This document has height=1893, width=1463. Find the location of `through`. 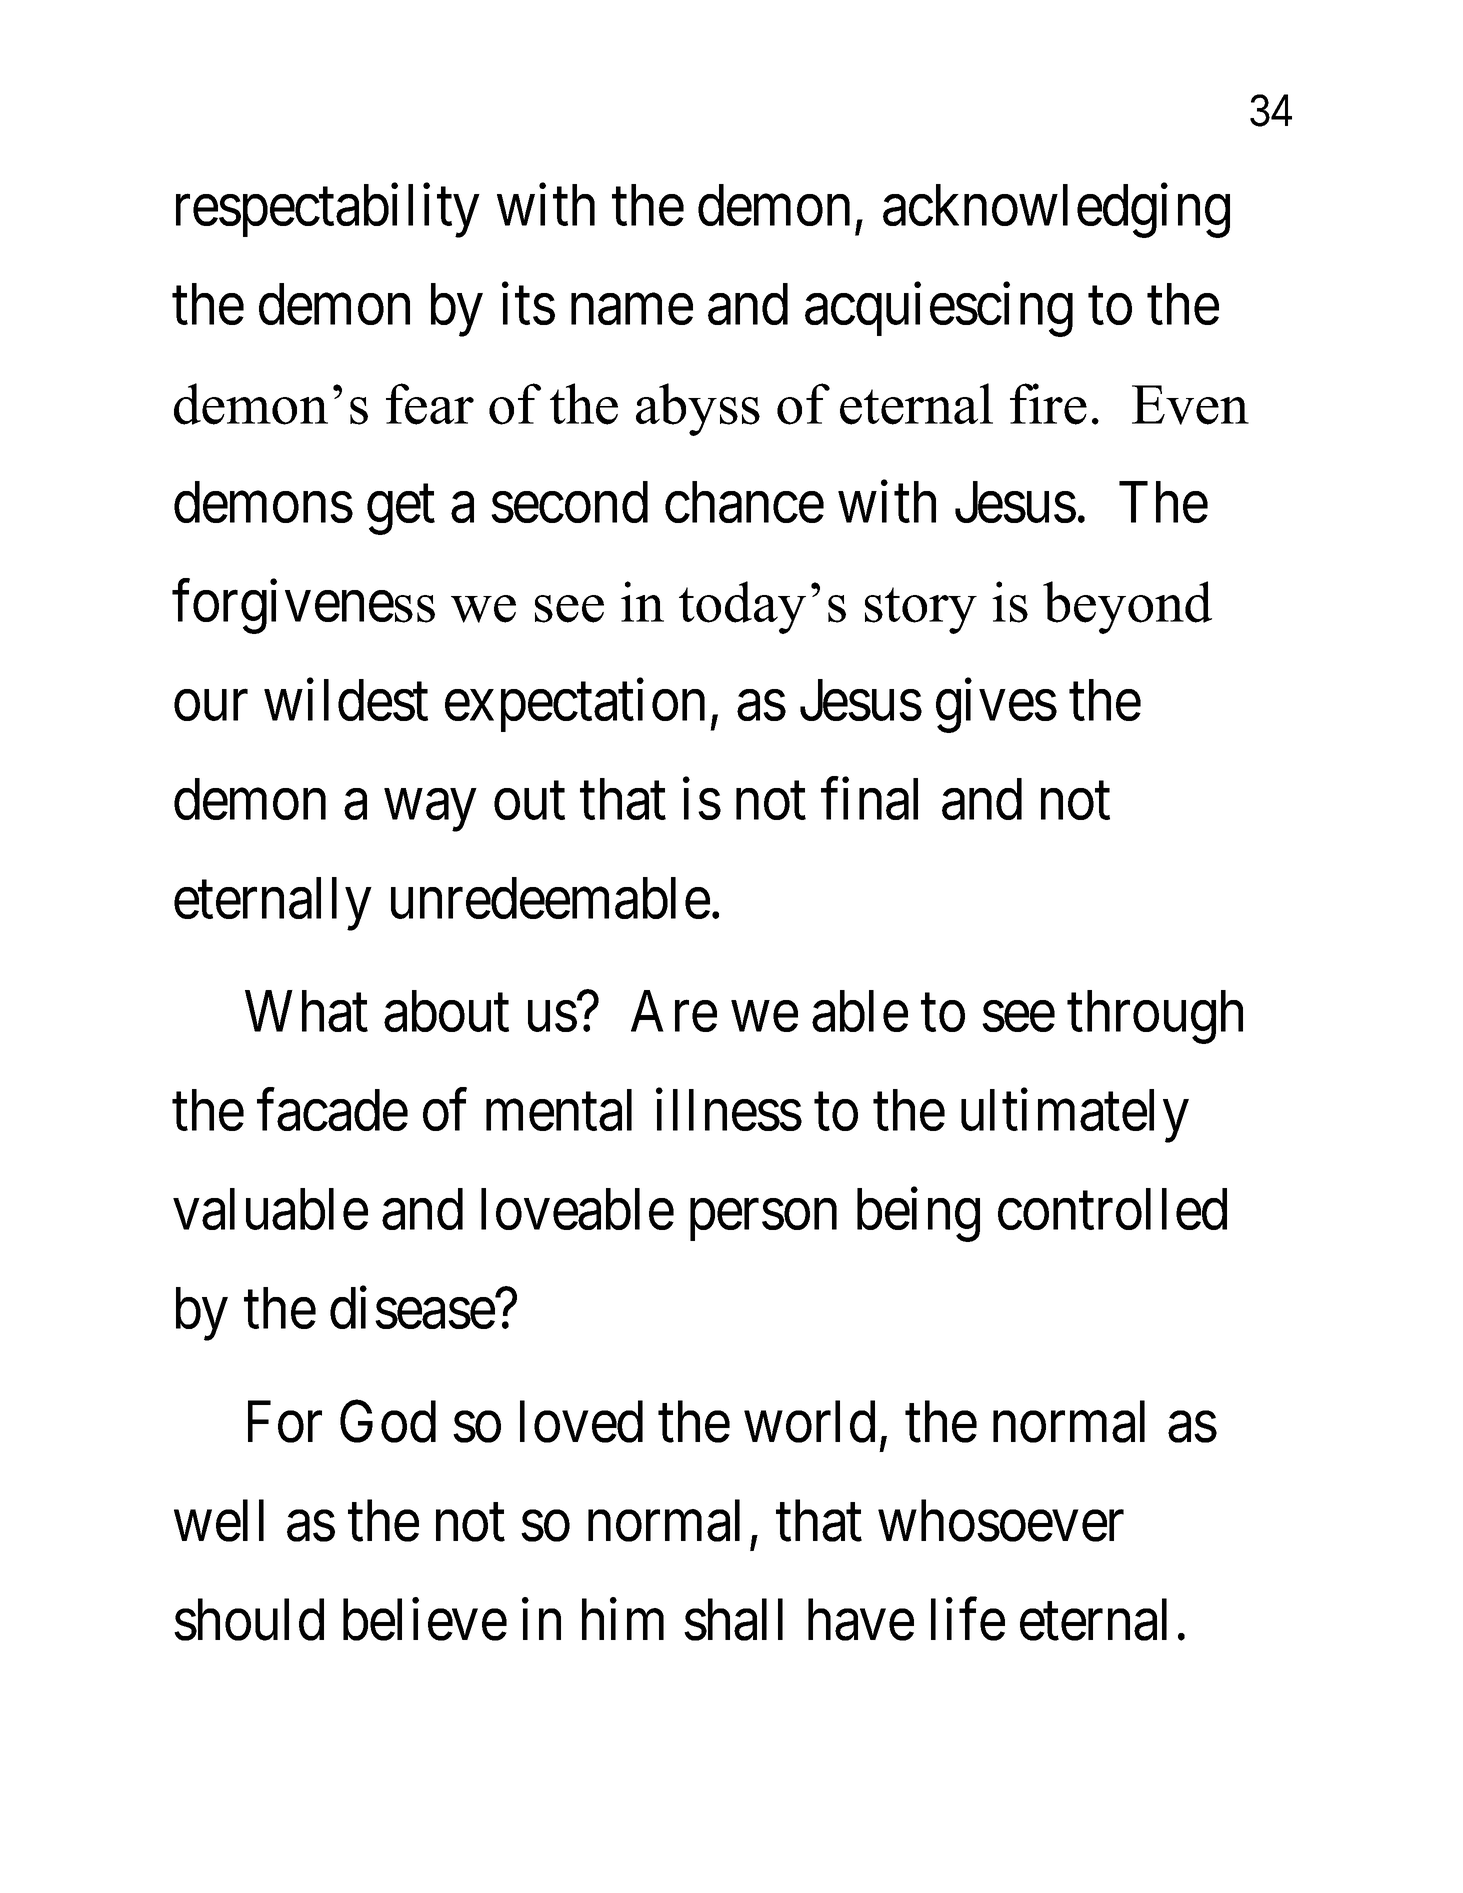

through is located at coordinates (1155, 1017).
